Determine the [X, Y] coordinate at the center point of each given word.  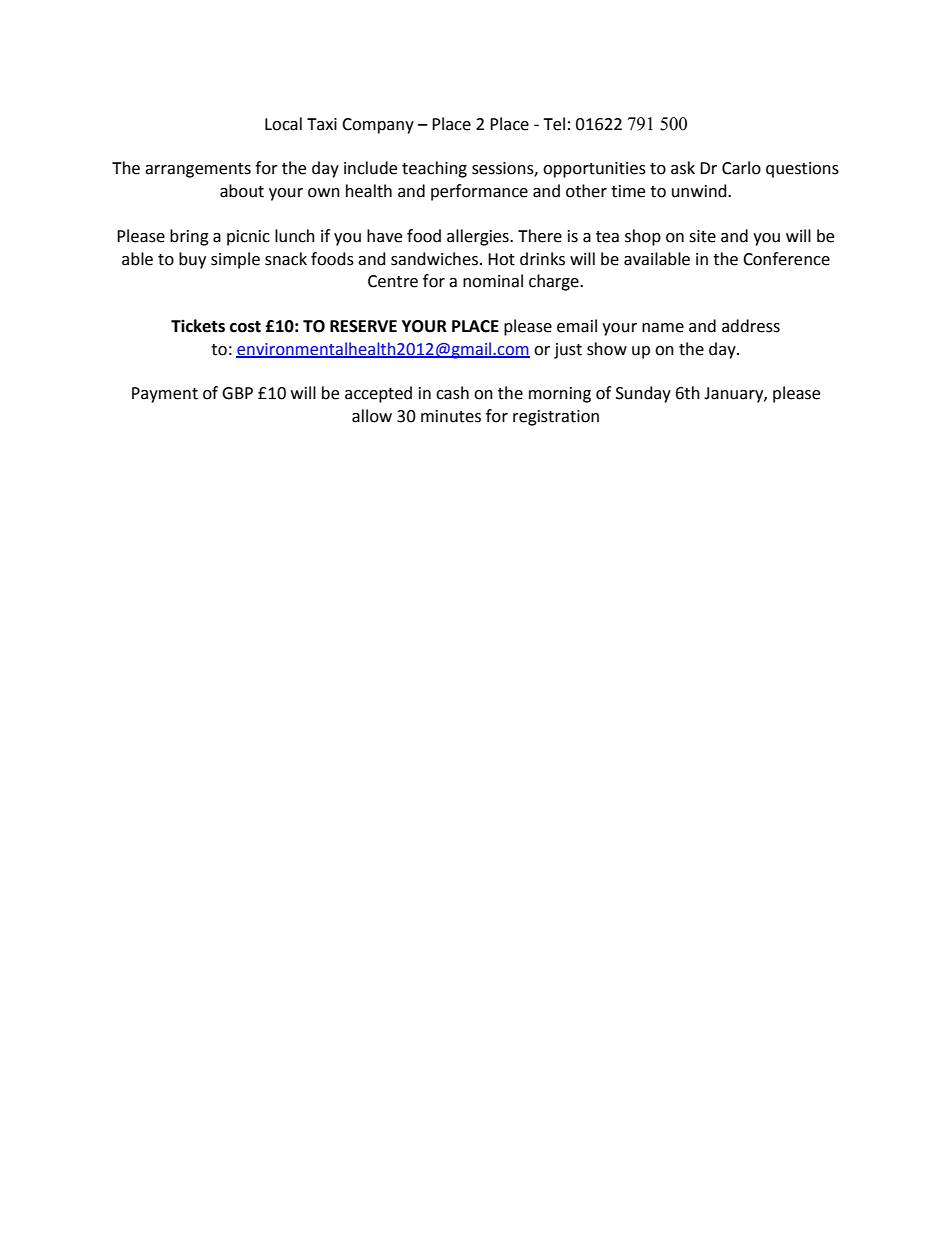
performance [479, 192]
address [751, 326]
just [568, 351]
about [242, 191]
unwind [700, 191]
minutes [451, 416]
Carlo [741, 168]
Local [283, 124]
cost [245, 327]
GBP [237, 393]
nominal [493, 281]
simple [235, 260]
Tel [554, 124]
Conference [786, 259]
